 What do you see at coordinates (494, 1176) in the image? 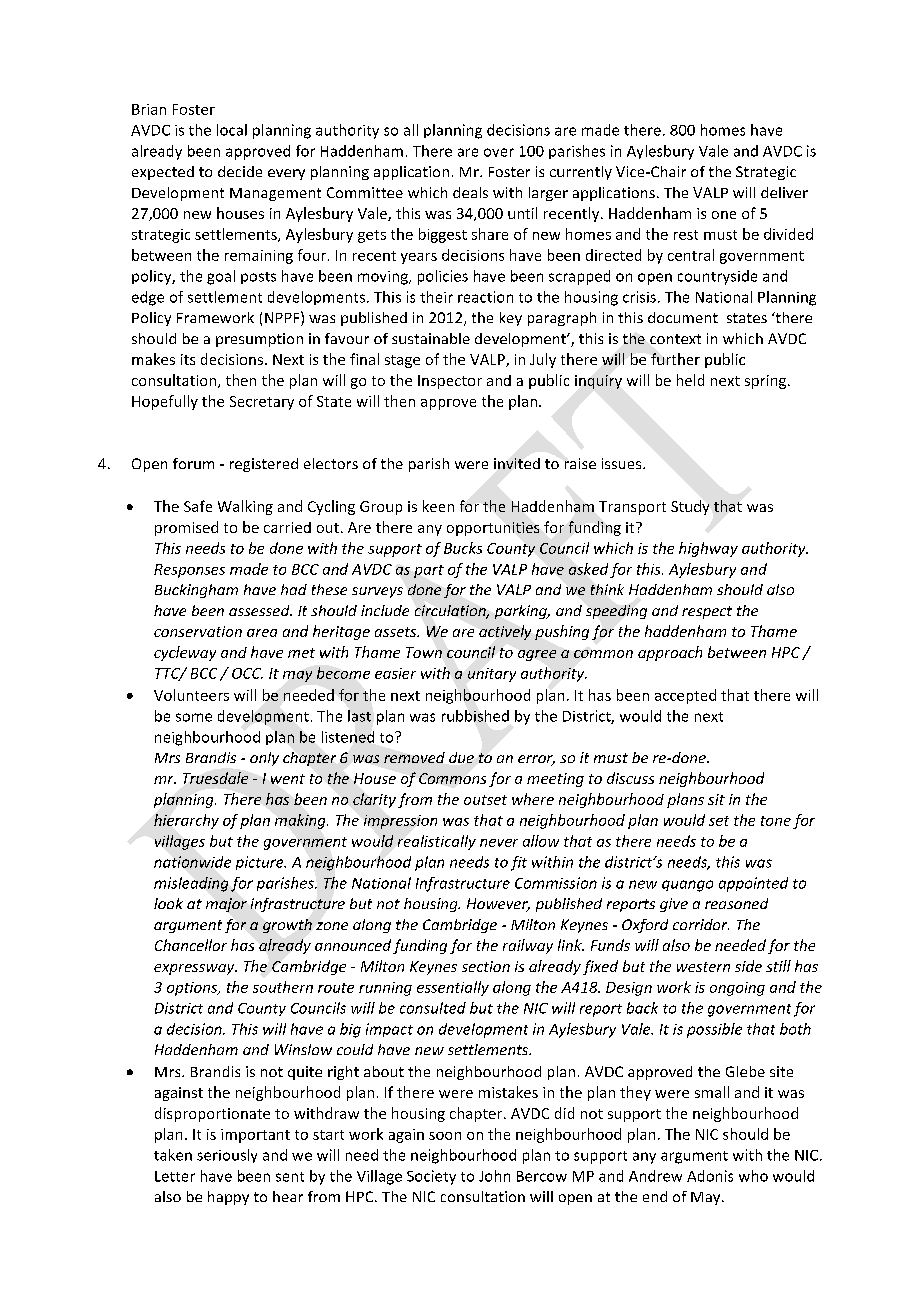
I see `John` at bounding box center [494, 1176].
